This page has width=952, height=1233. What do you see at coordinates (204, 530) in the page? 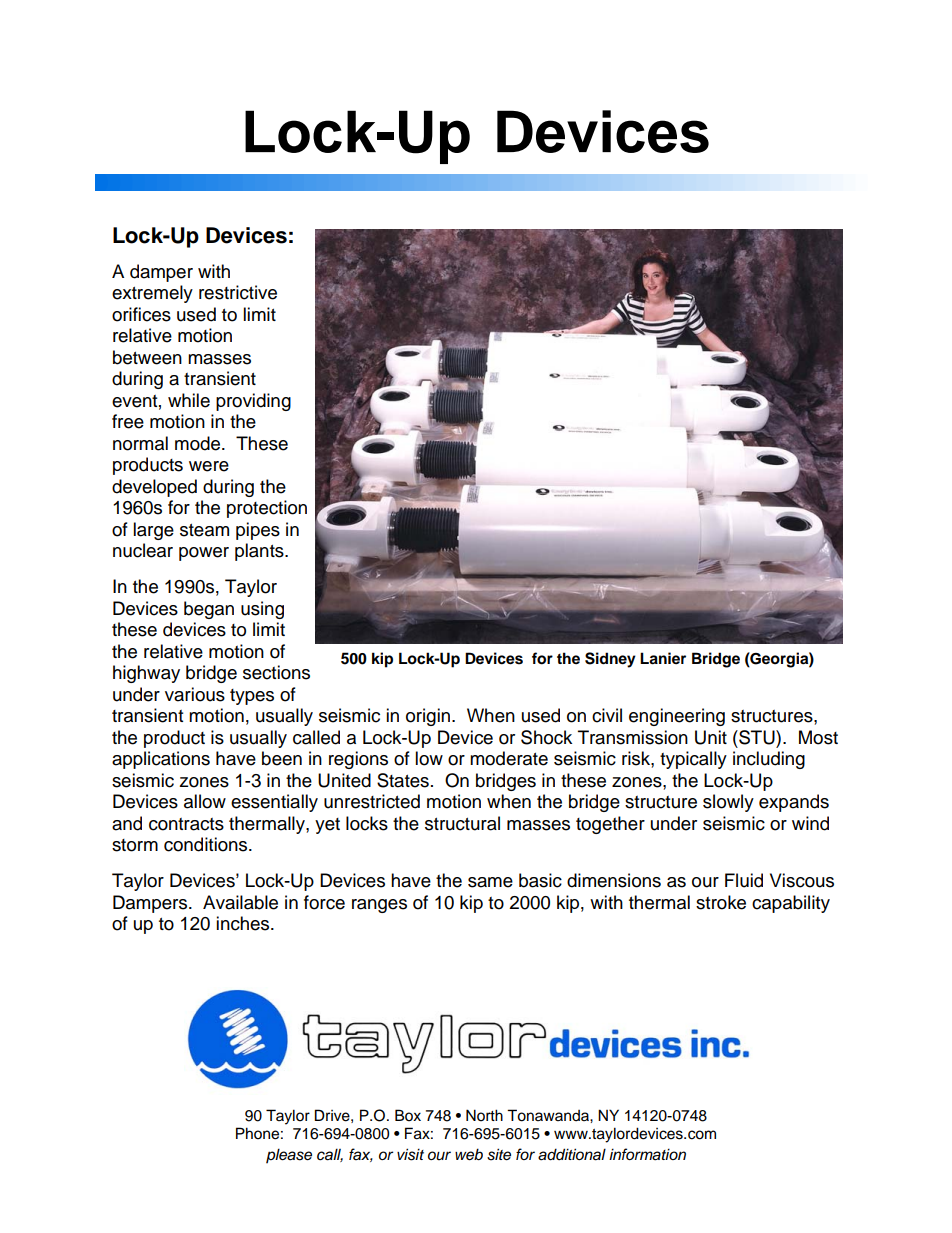
I see `steam` at bounding box center [204, 530].
